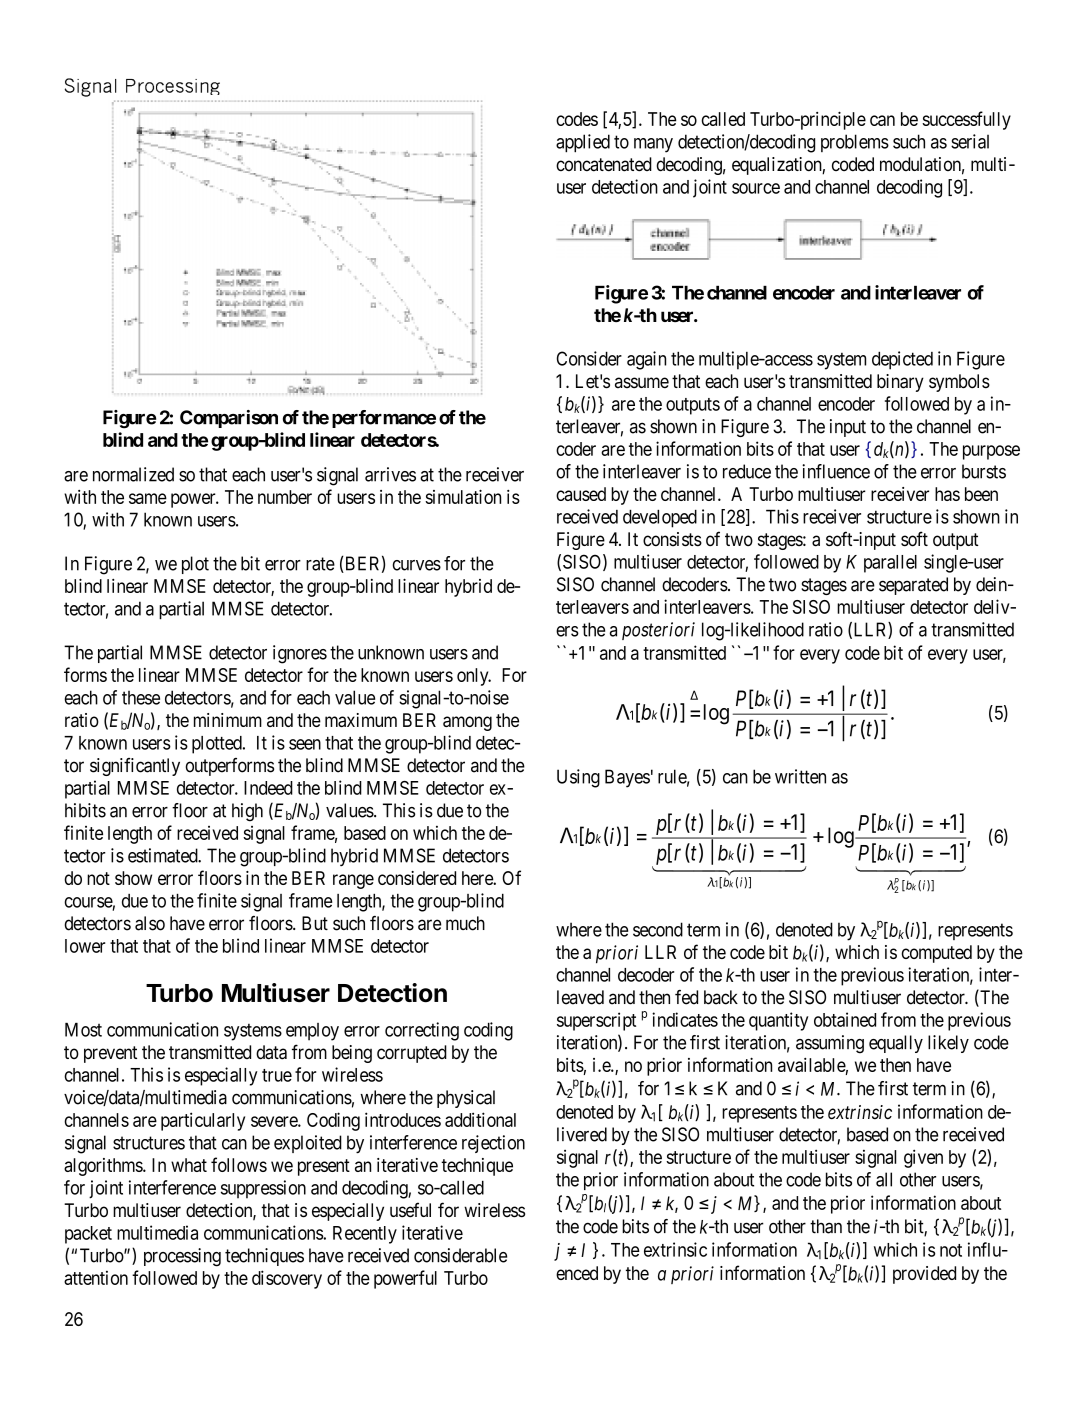 Image resolution: width=1086 pixels, height=1405 pixels. Describe the element at coordinates (410, 1210) in the screenshot. I see `useful` at that location.
